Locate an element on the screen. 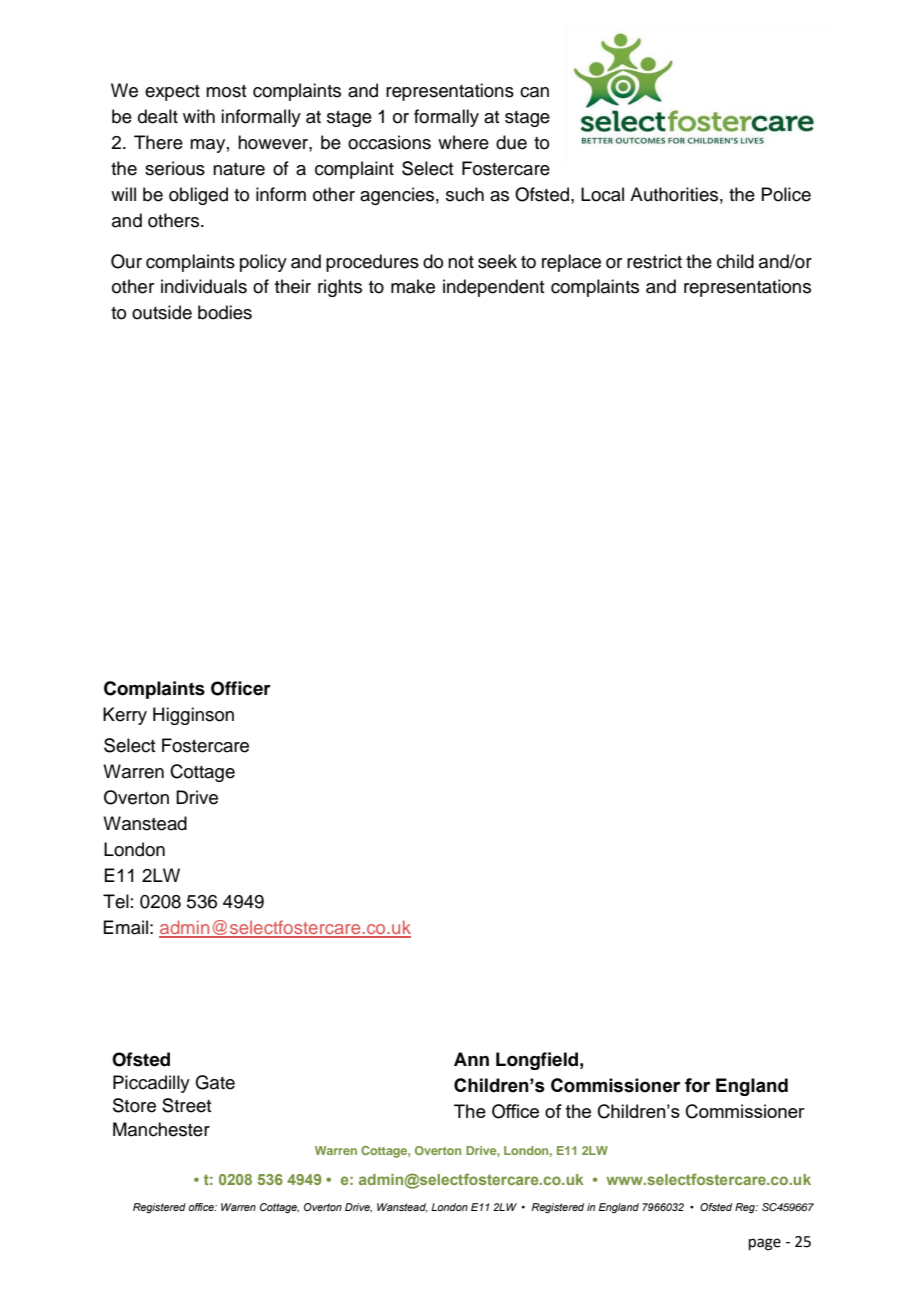 The height and width of the screenshot is (1309, 924). bodies is located at coordinates (225, 312).
